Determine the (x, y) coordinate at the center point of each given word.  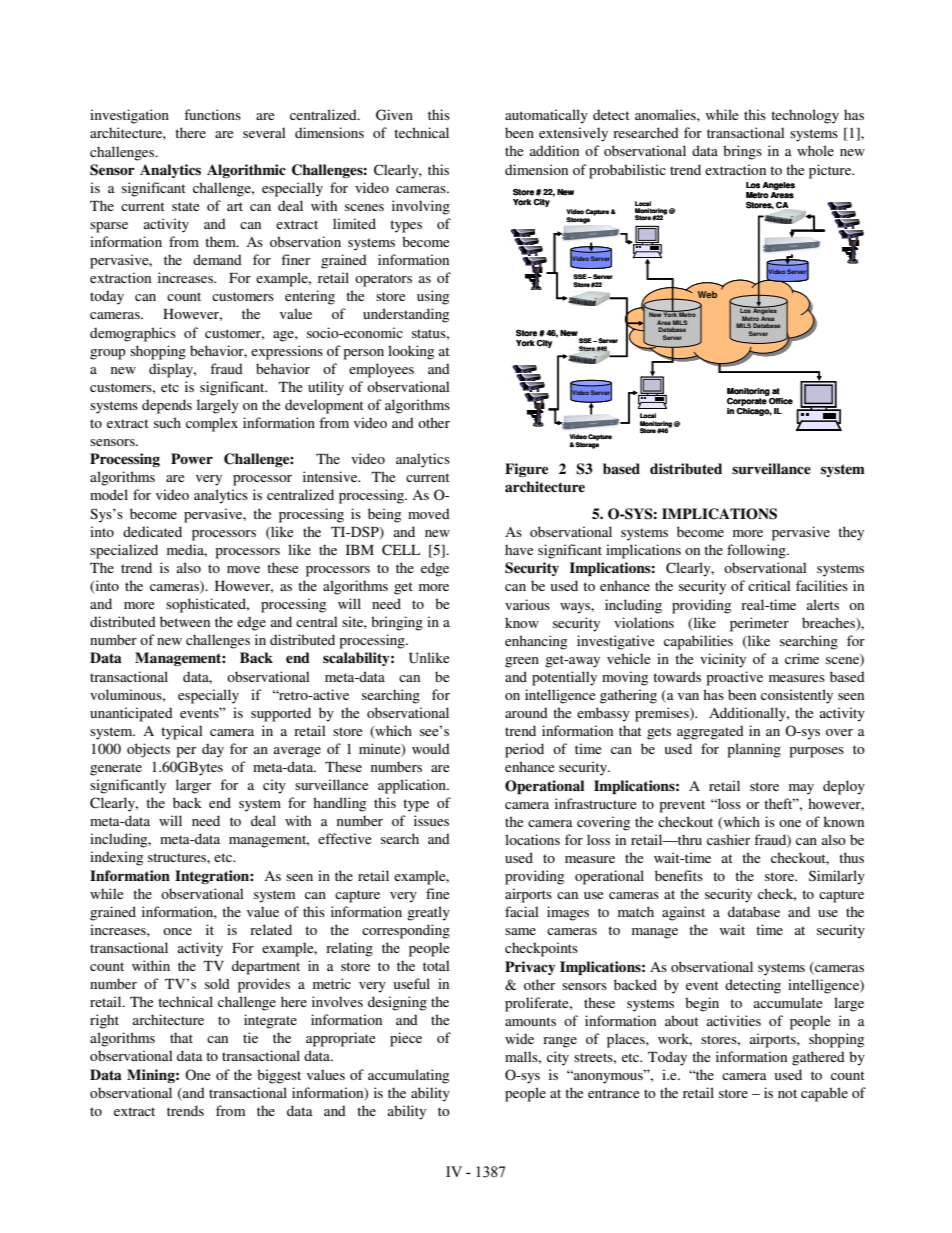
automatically (546, 116)
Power (192, 458)
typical (182, 732)
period (524, 750)
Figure (526, 470)
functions (212, 114)
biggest (279, 1076)
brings (742, 152)
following (757, 551)
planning (754, 750)
